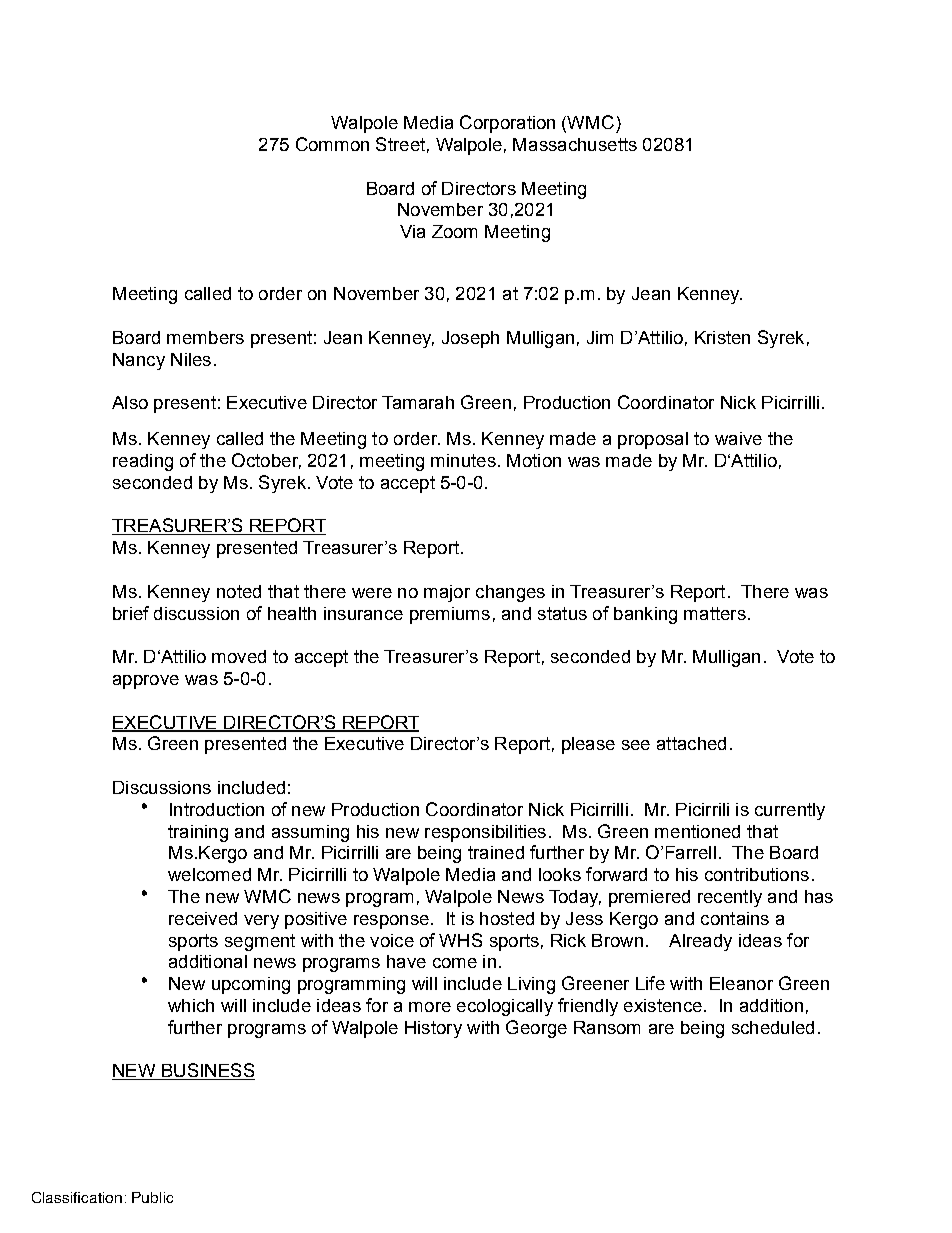  What do you see at coordinates (152, 1197) in the screenshot?
I see `Public` at bounding box center [152, 1197].
